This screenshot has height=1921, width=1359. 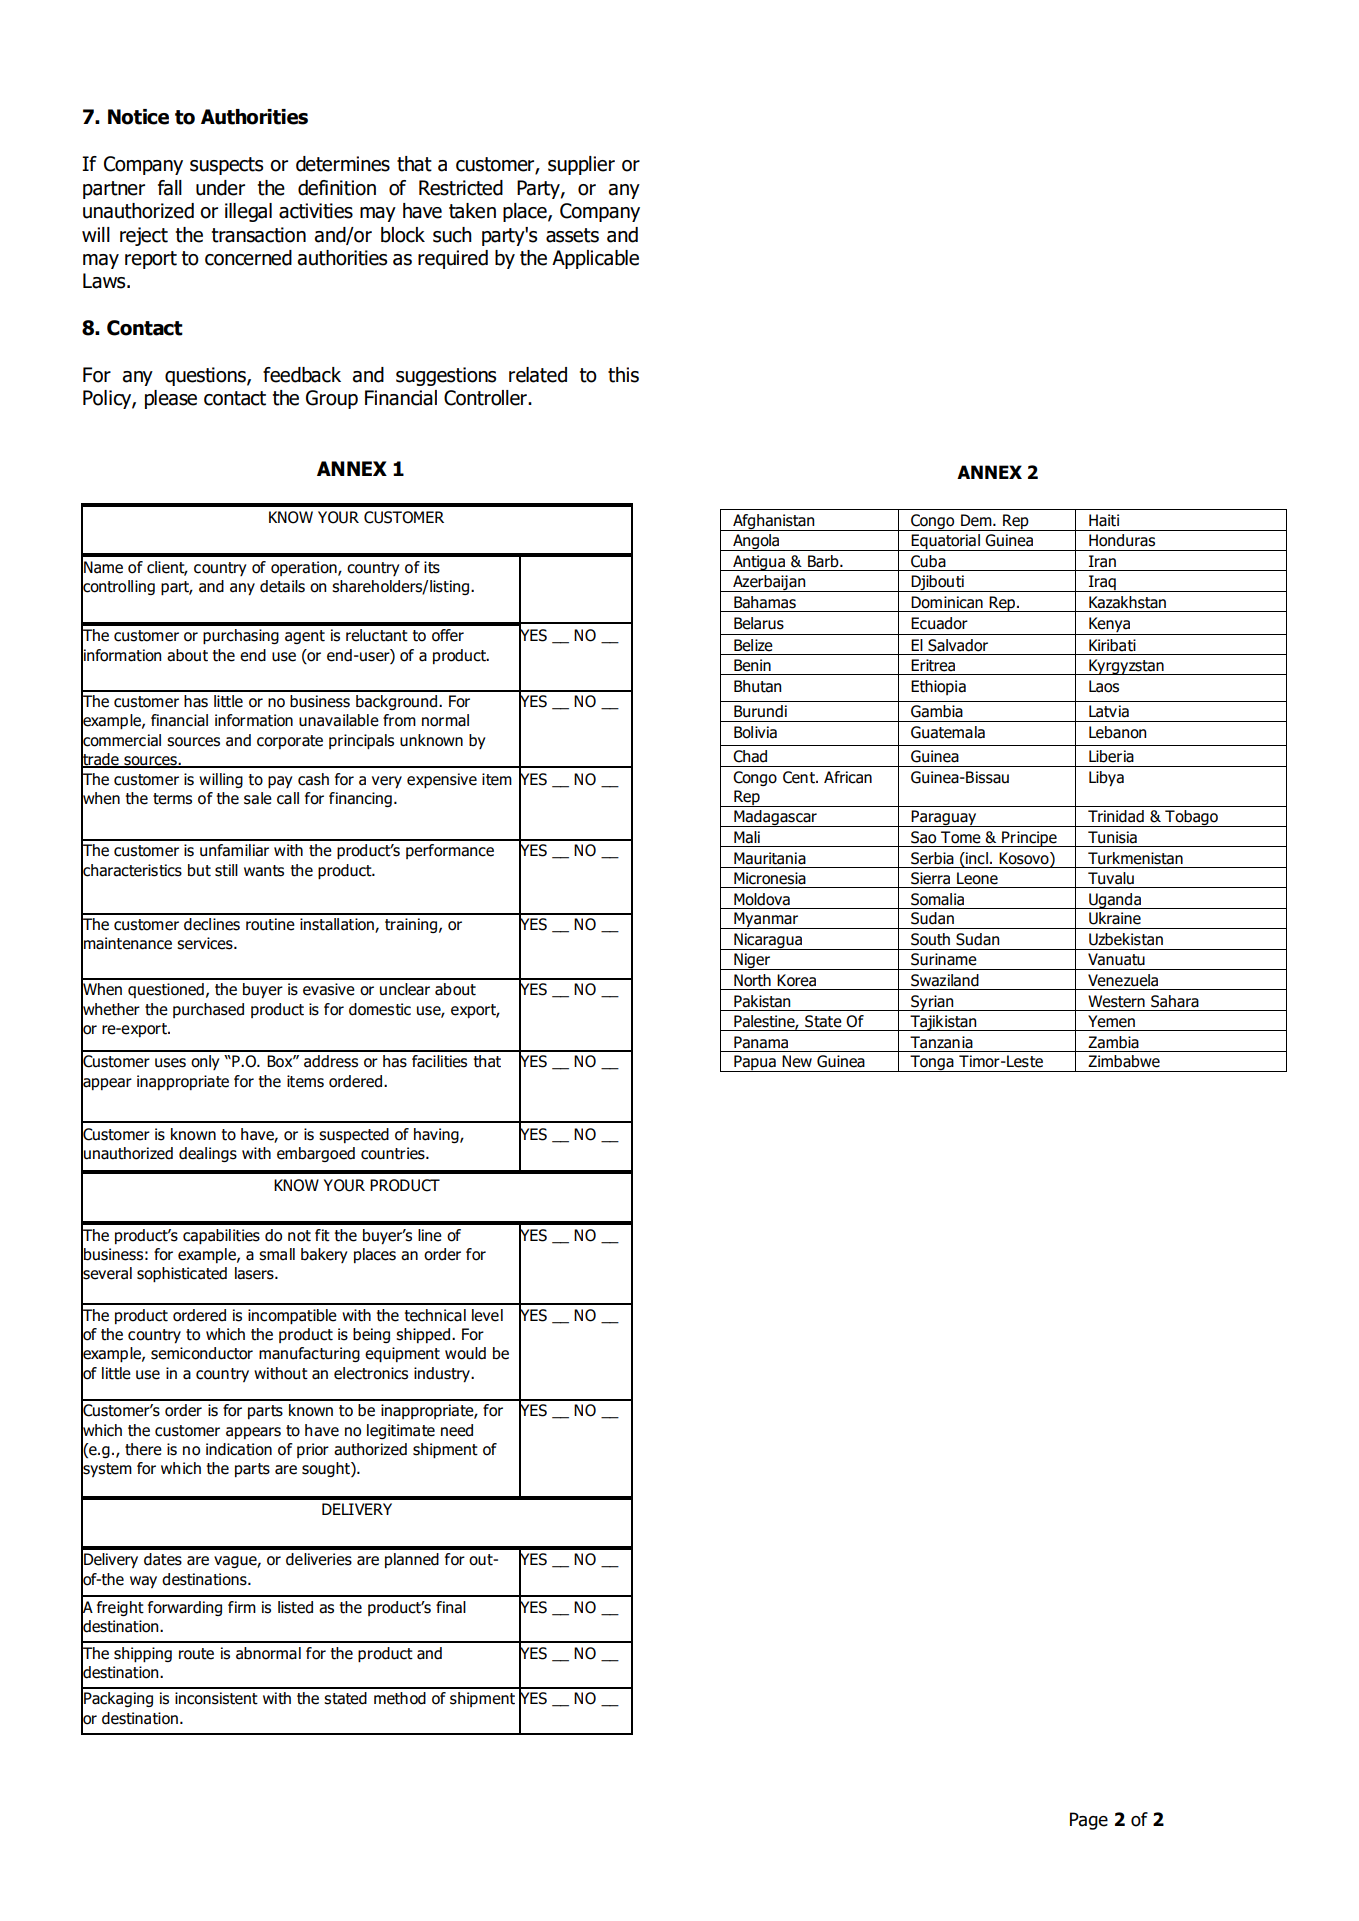 I want to click on Page, so click(x=1089, y=1821).
